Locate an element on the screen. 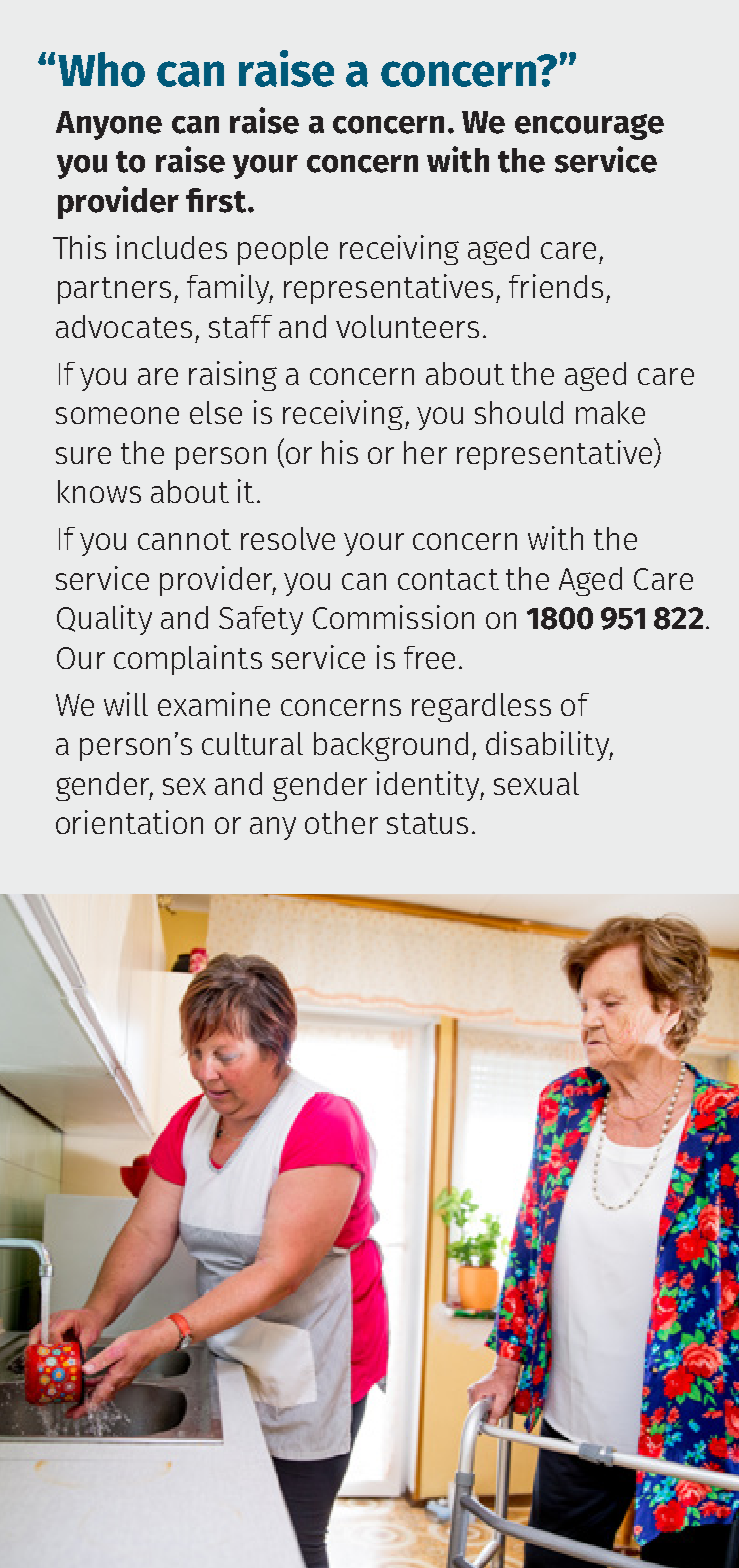 Image resolution: width=739 pixels, height=1568 pixels. else is located at coordinates (216, 412).
